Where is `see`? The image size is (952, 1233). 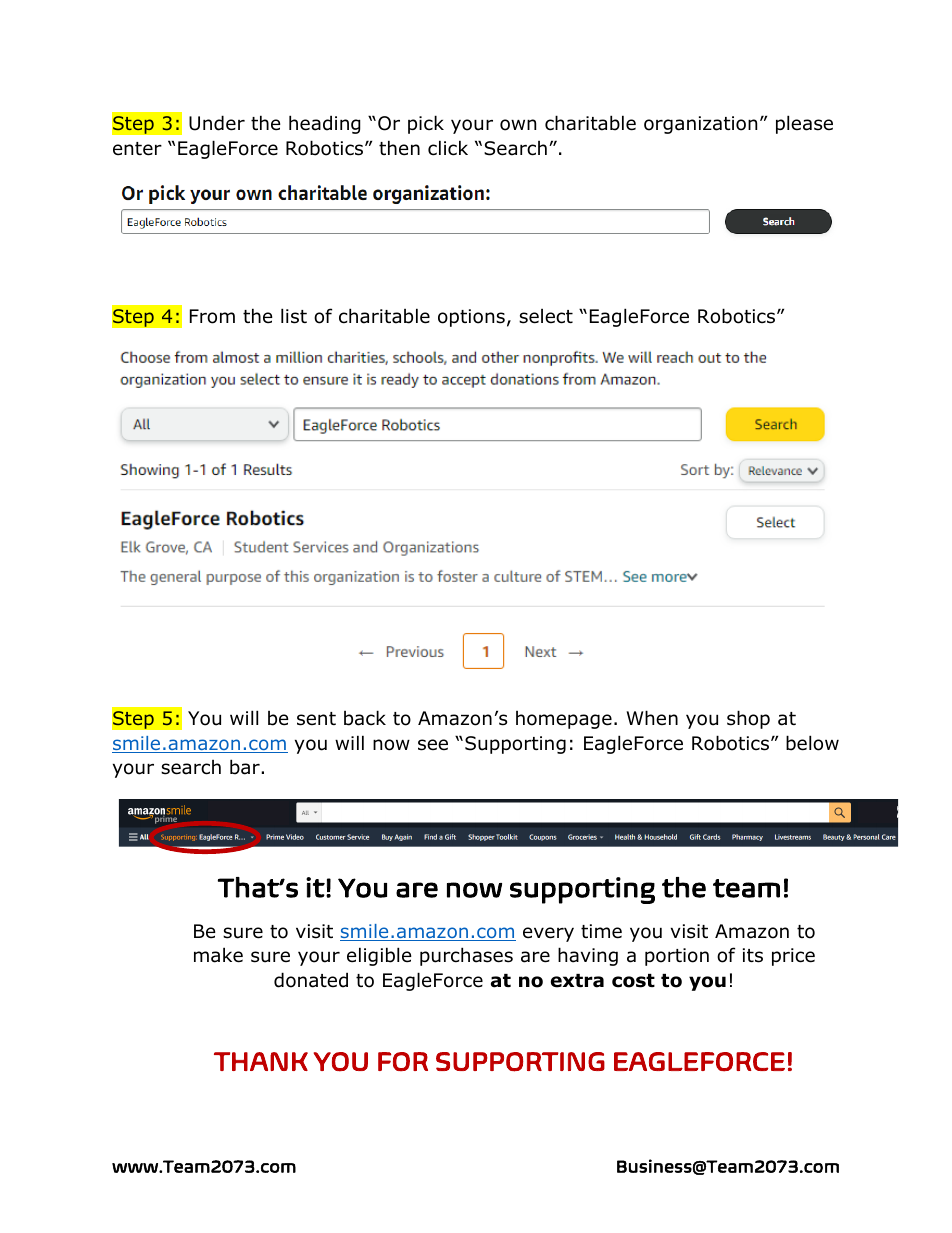
see is located at coordinates (433, 745).
